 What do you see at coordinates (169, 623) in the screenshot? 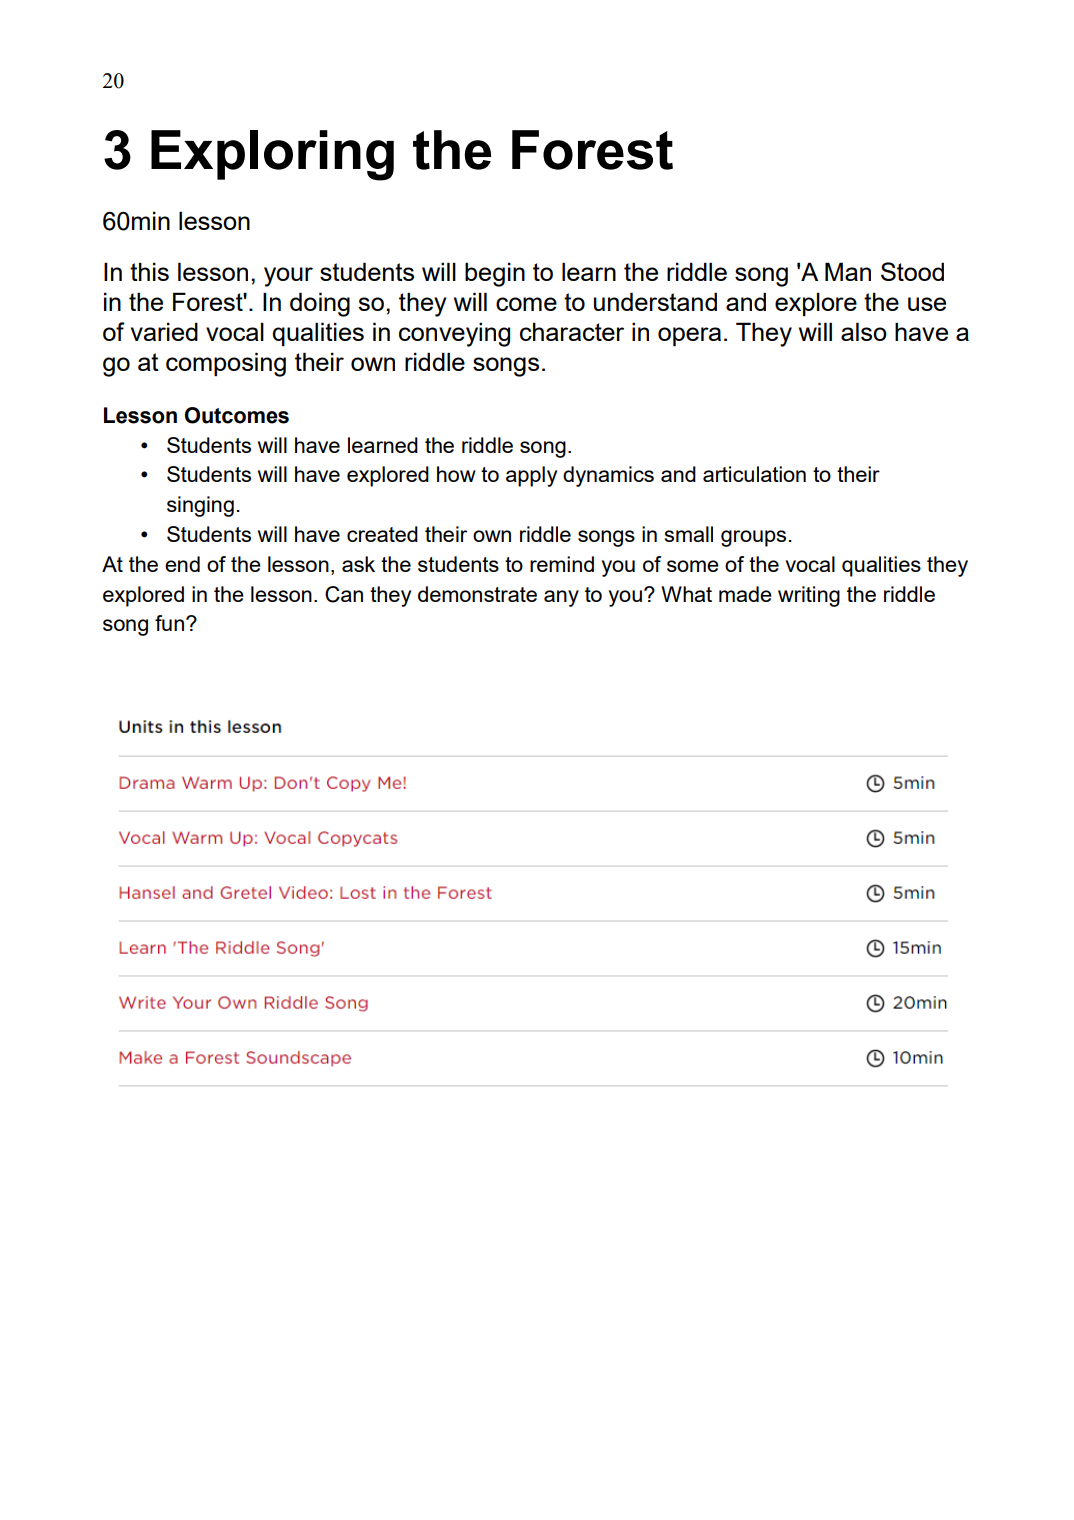
I see `fun` at bounding box center [169, 623].
